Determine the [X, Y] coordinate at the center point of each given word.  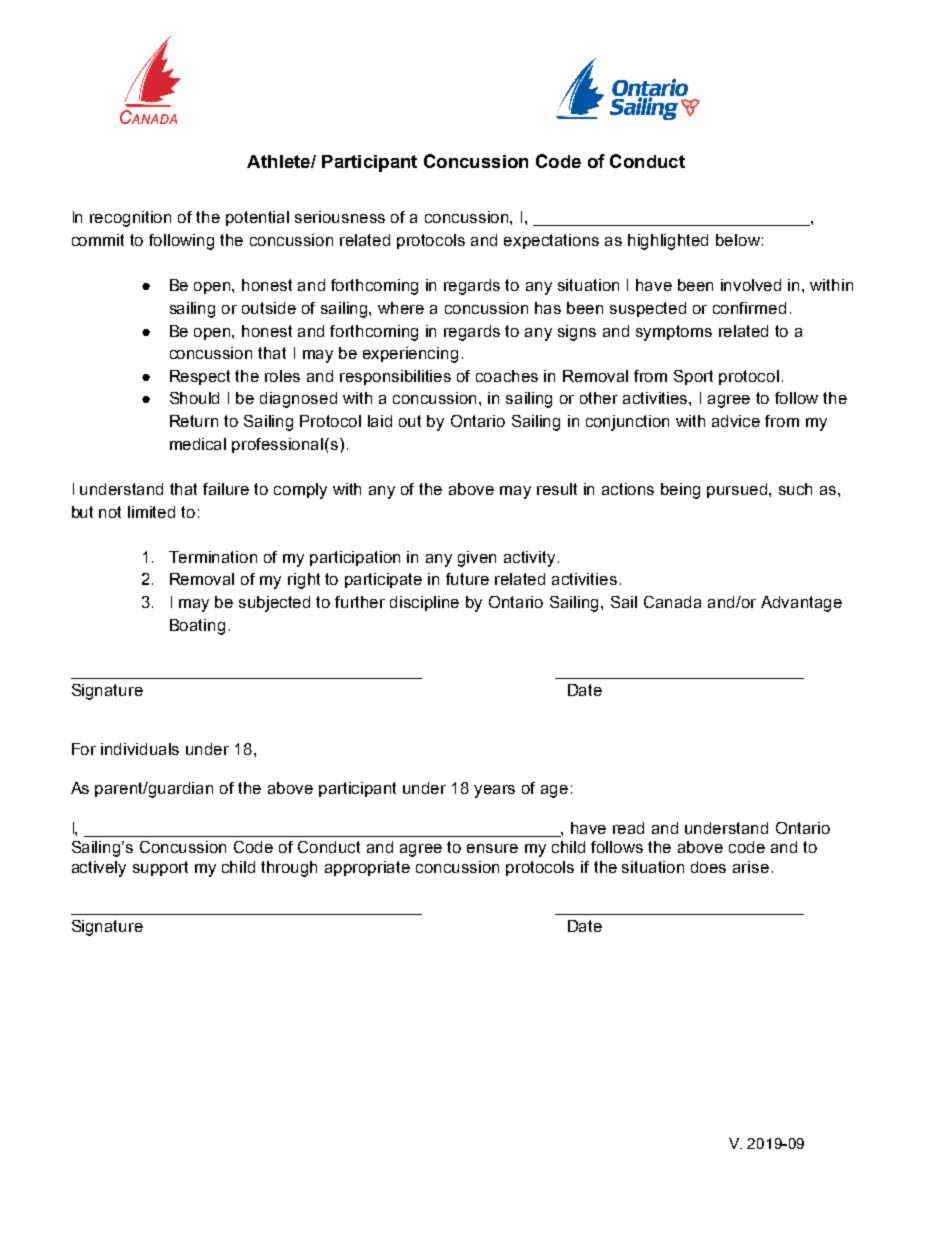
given [477, 559]
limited [151, 512]
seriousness [340, 217]
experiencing [410, 355]
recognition [130, 219]
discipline [424, 603]
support [160, 868]
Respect [200, 377]
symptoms [674, 333]
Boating [197, 627]
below [738, 240]
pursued [738, 490]
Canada [672, 602]
